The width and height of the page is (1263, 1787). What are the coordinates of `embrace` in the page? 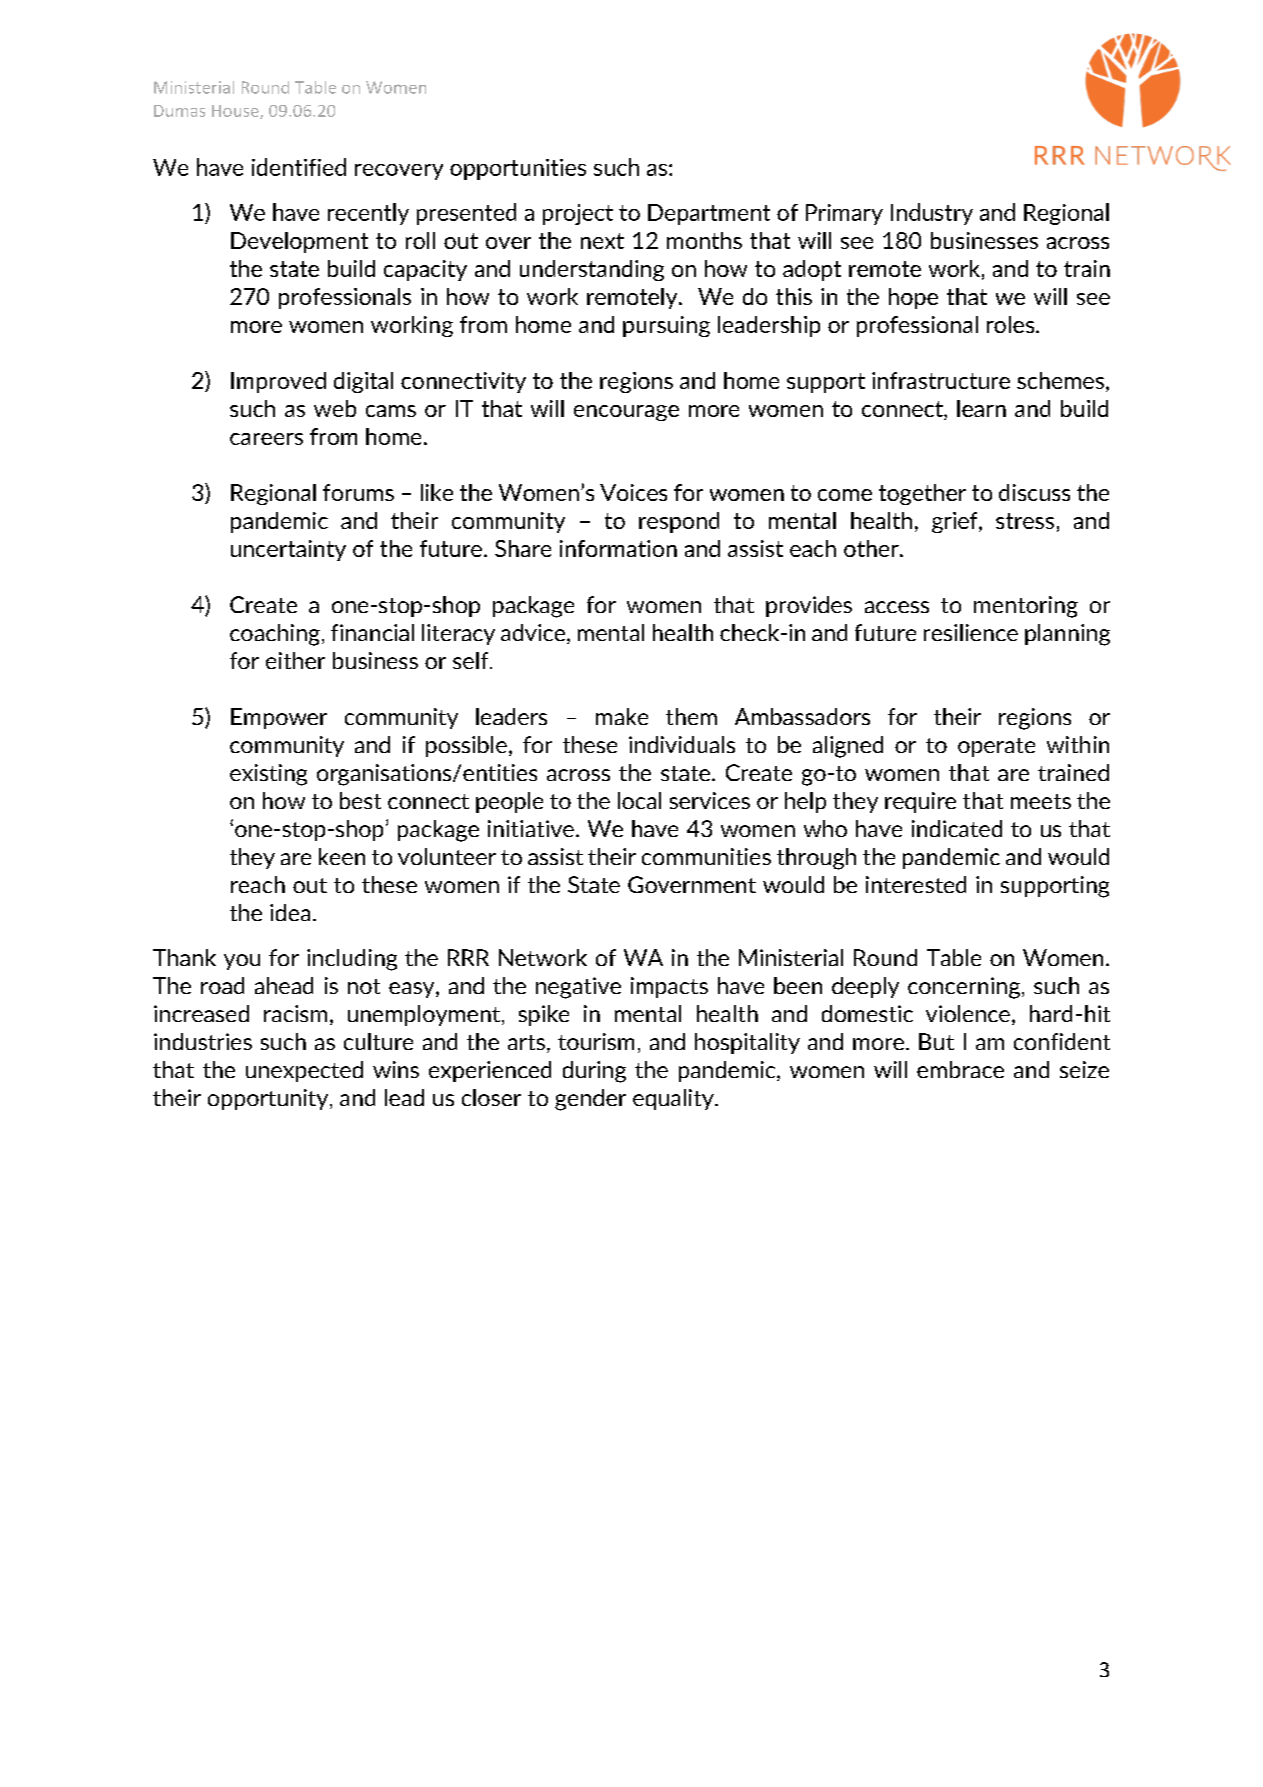 It's located at (960, 1069).
